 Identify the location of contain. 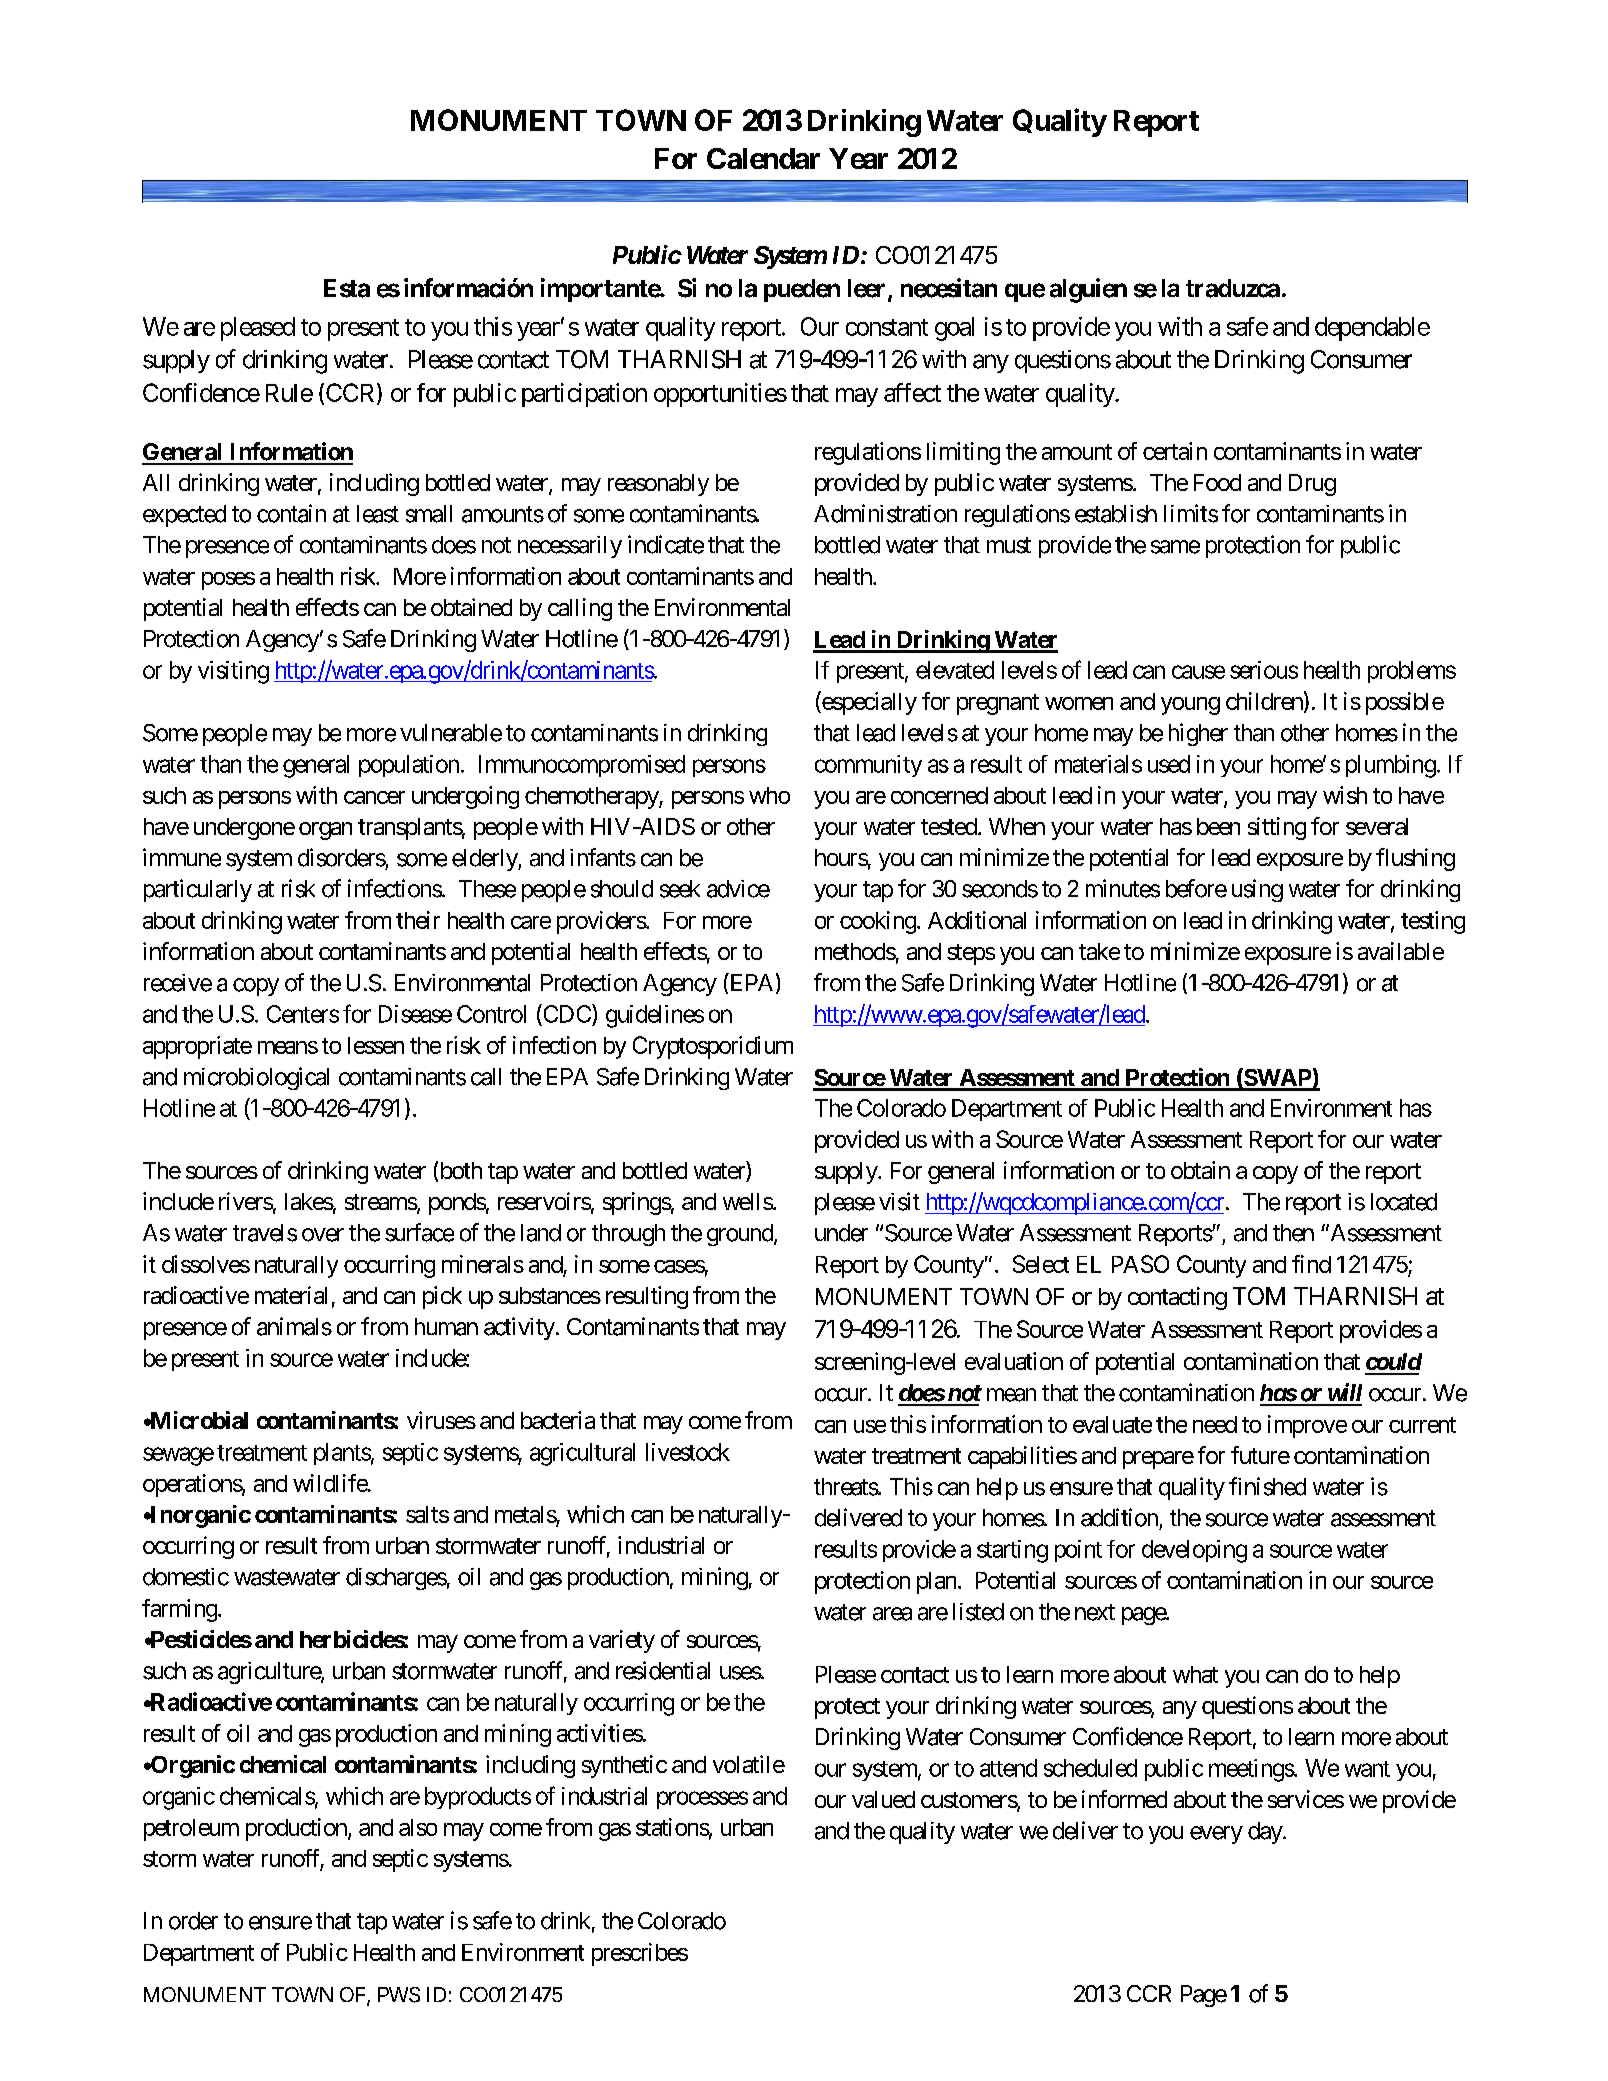
(291, 513).
